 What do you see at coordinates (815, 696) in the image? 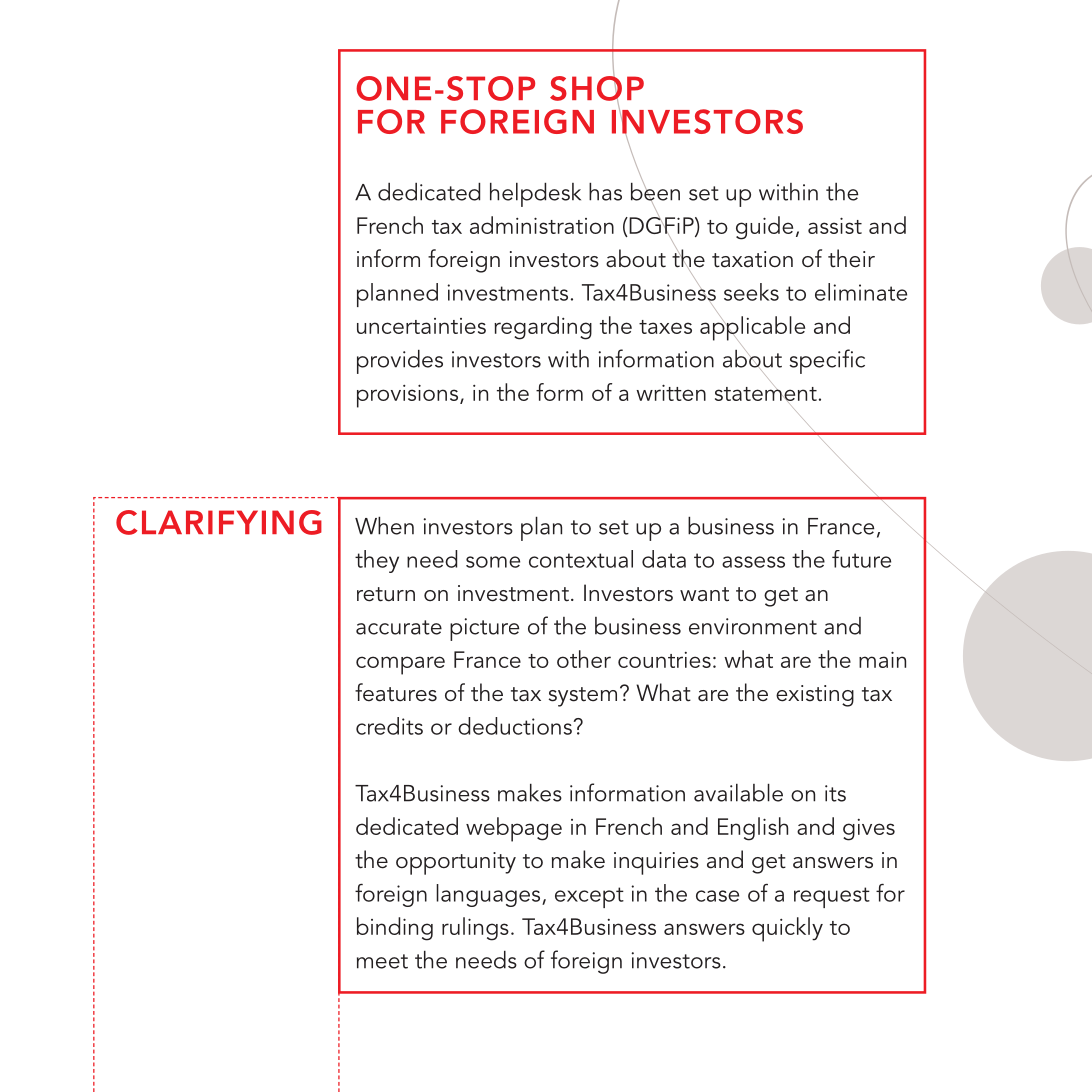
I see `existing` at bounding box center [815, 696].
